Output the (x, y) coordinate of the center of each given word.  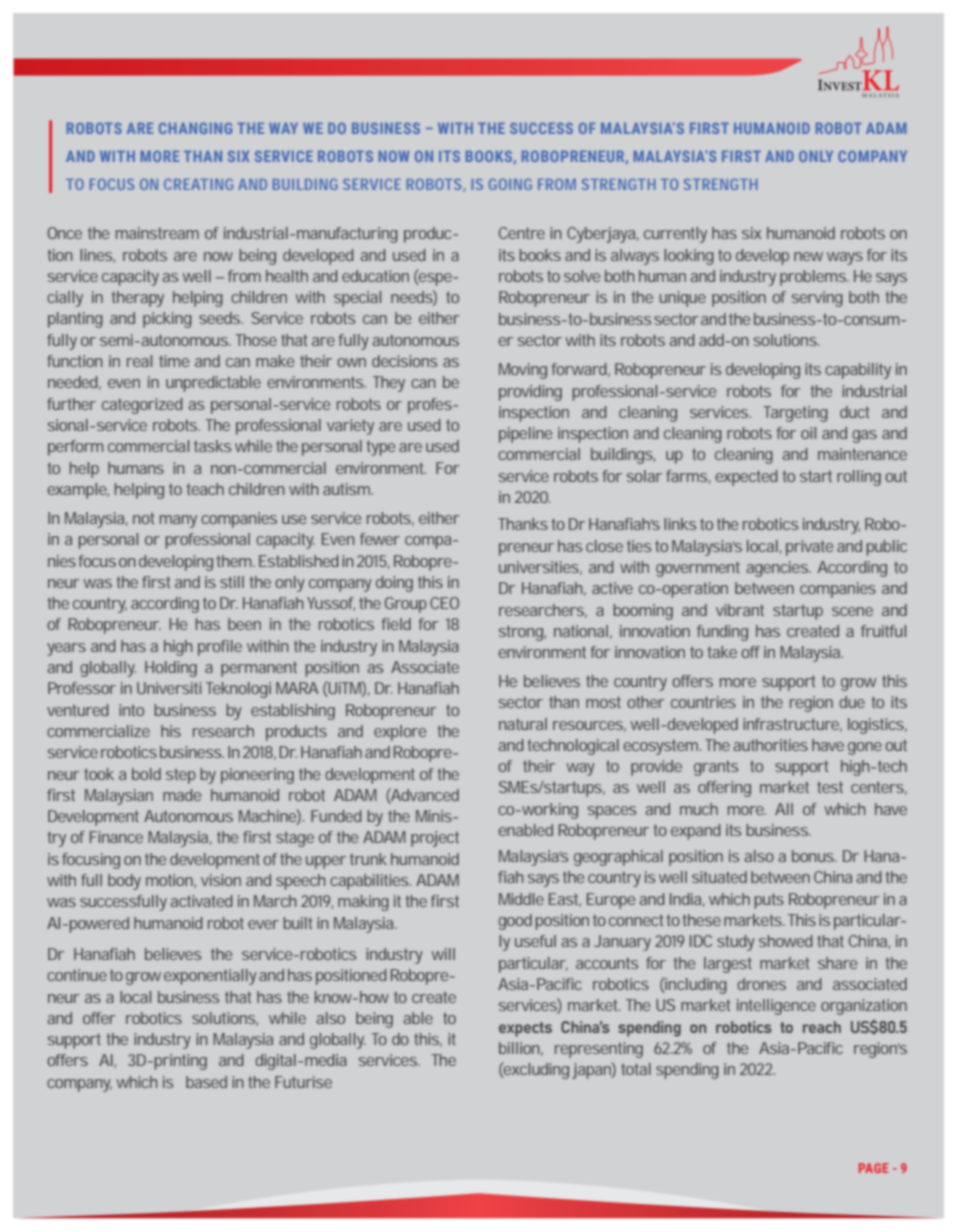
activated (201, 901)
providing (530, 393)
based (206, 1082)
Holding (171, 669)
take (722, 652)
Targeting (795, 414)
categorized (142, 406)
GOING (510, 184)
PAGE (873, 1168)
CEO (444, 603)
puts (769, 901)
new (808, 256)
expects (525, 1029)
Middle (521, 899)
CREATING (198, 184)
